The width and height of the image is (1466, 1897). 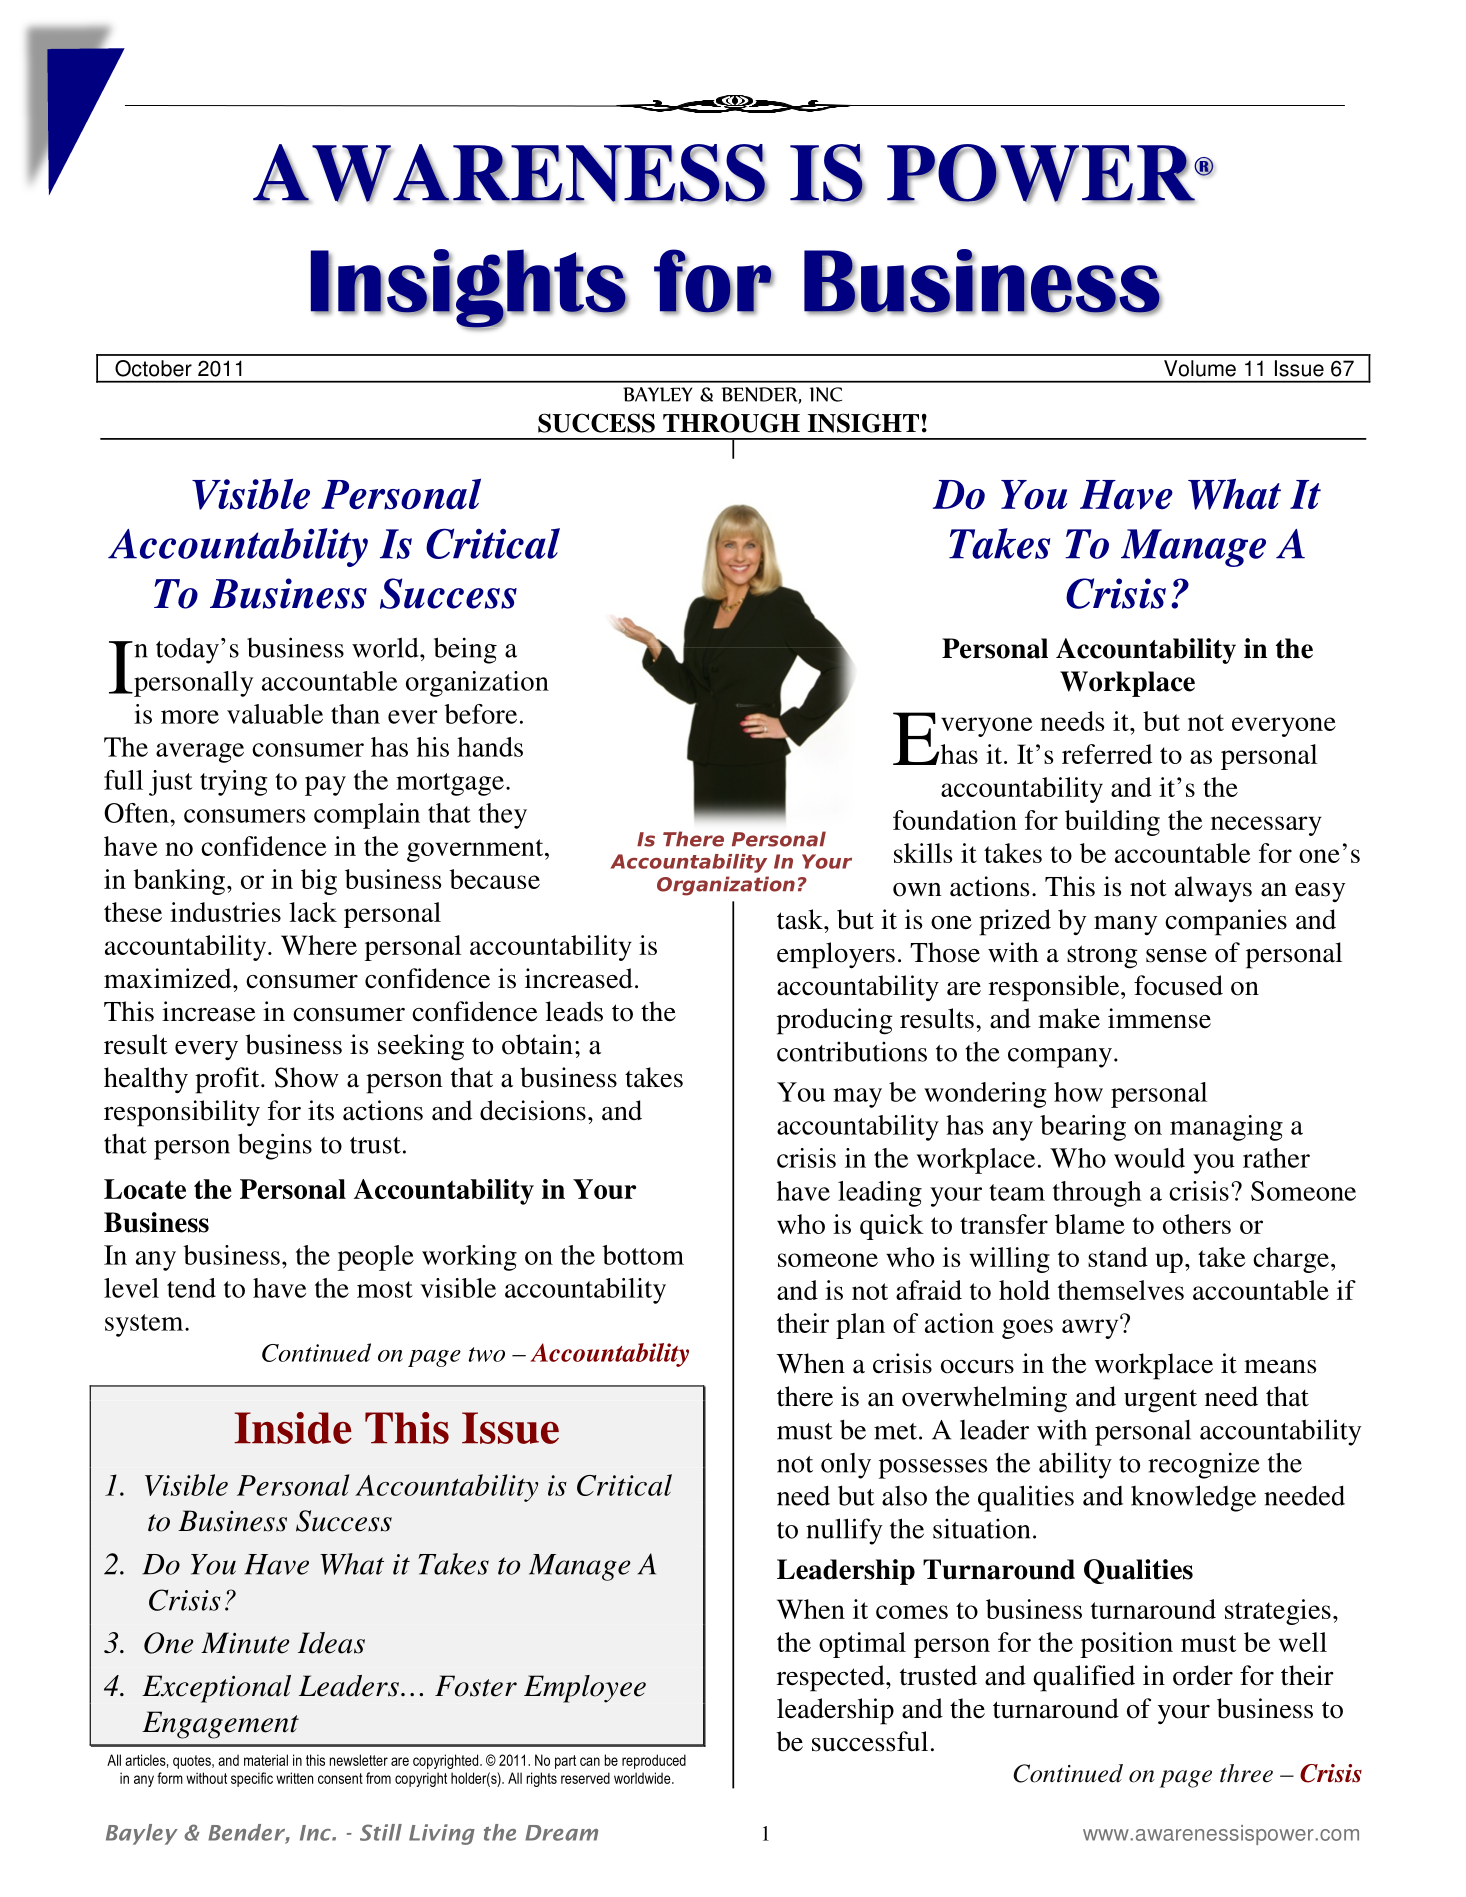 I want to click on October, so click(x=153, y=368).
